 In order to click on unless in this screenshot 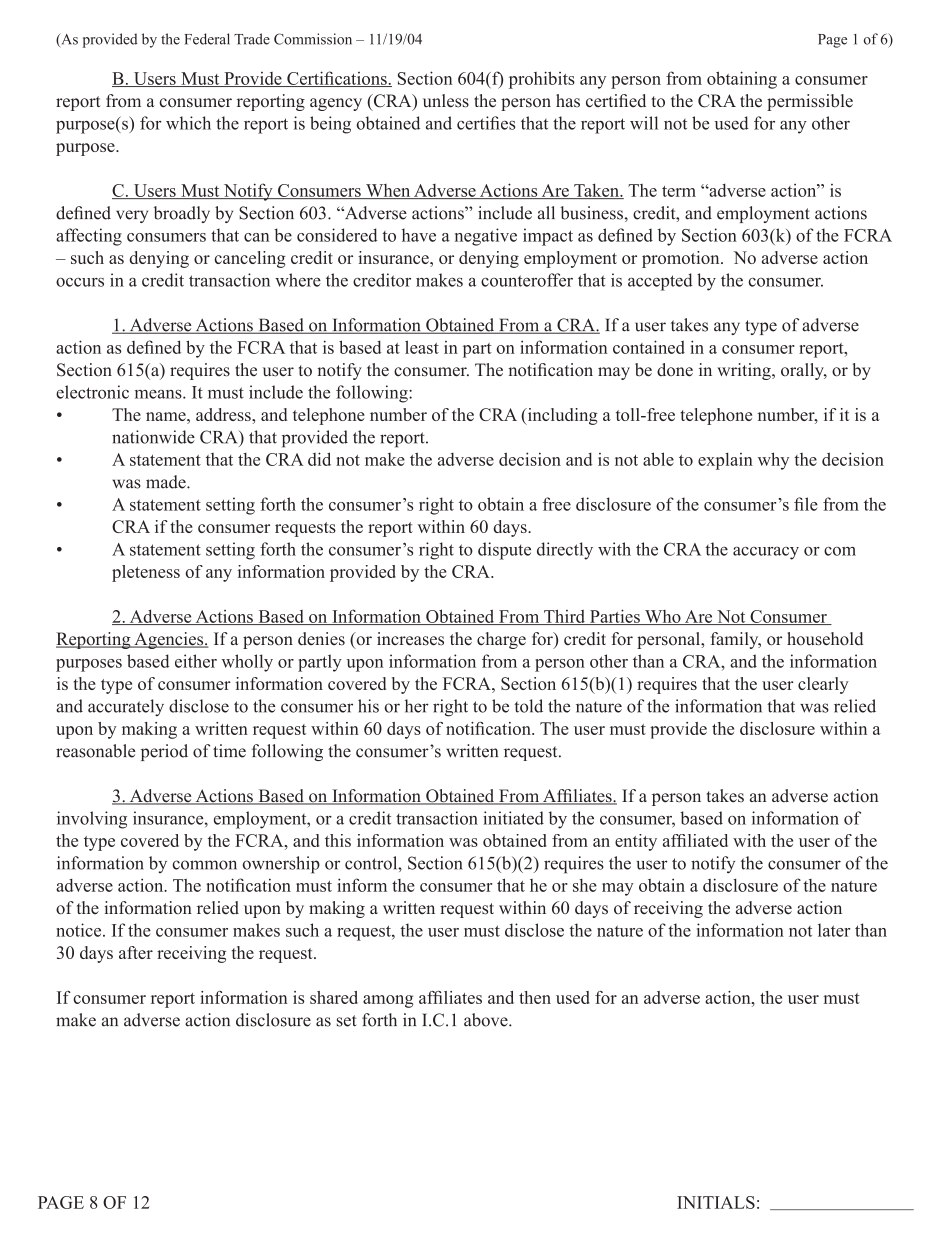, I will do `click(446, 101)`.
